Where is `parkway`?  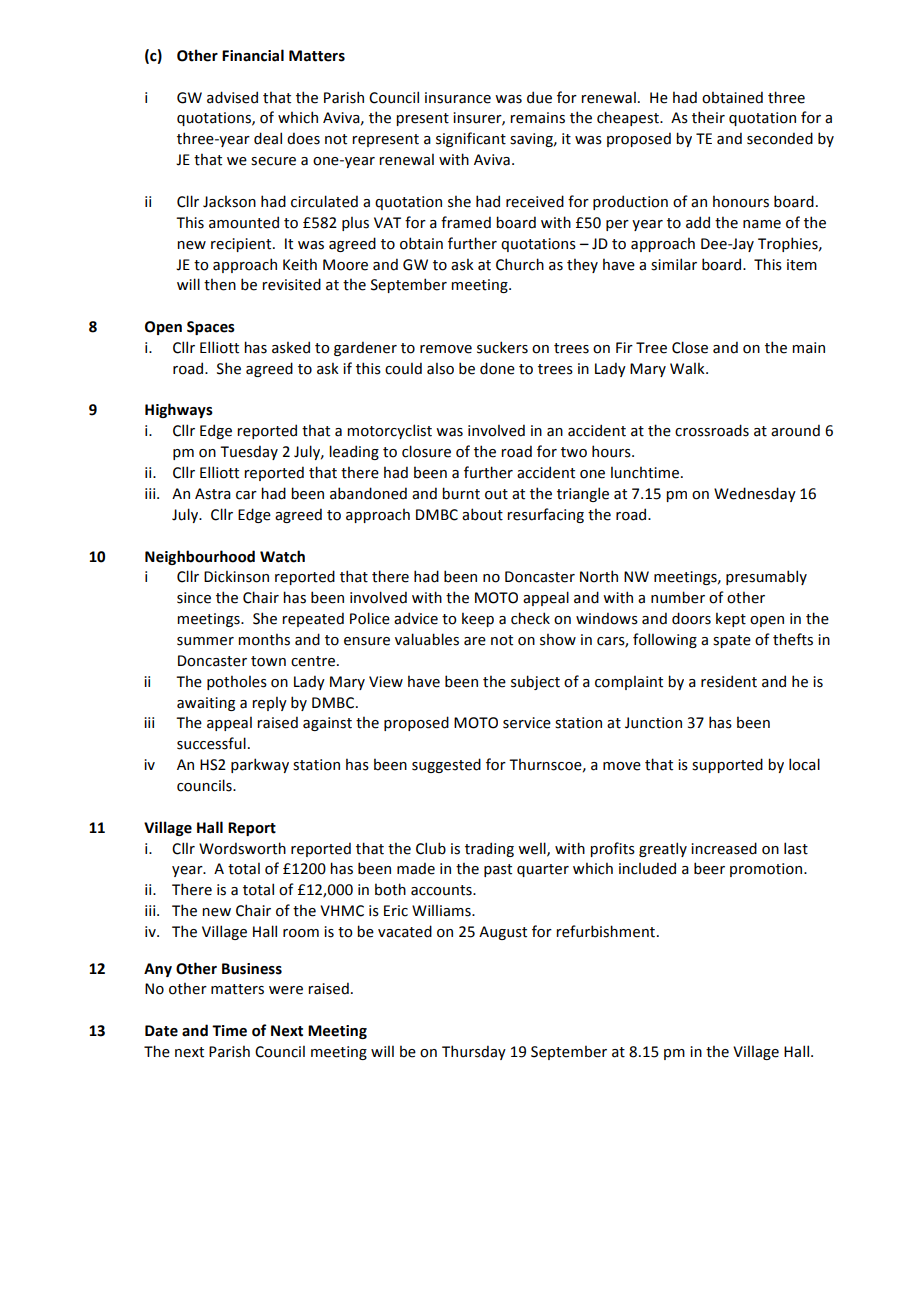 parkway is located at coordinates (260, 765).
